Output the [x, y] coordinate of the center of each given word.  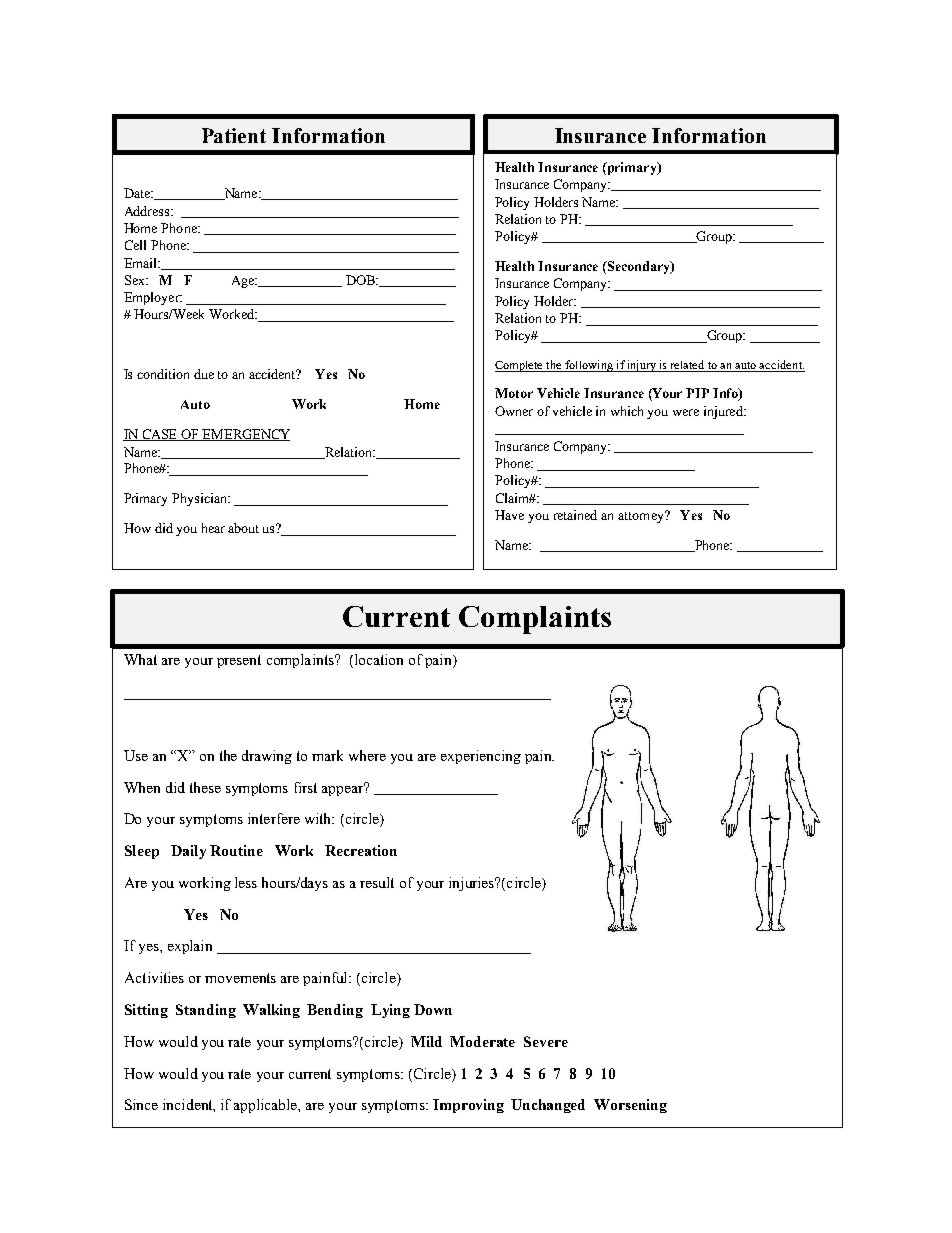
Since [141, 1104]
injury [642, 366]
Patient [234, 135]
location [377, 661]
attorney [642, 517]
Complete [520, 366]
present [239, 661]
